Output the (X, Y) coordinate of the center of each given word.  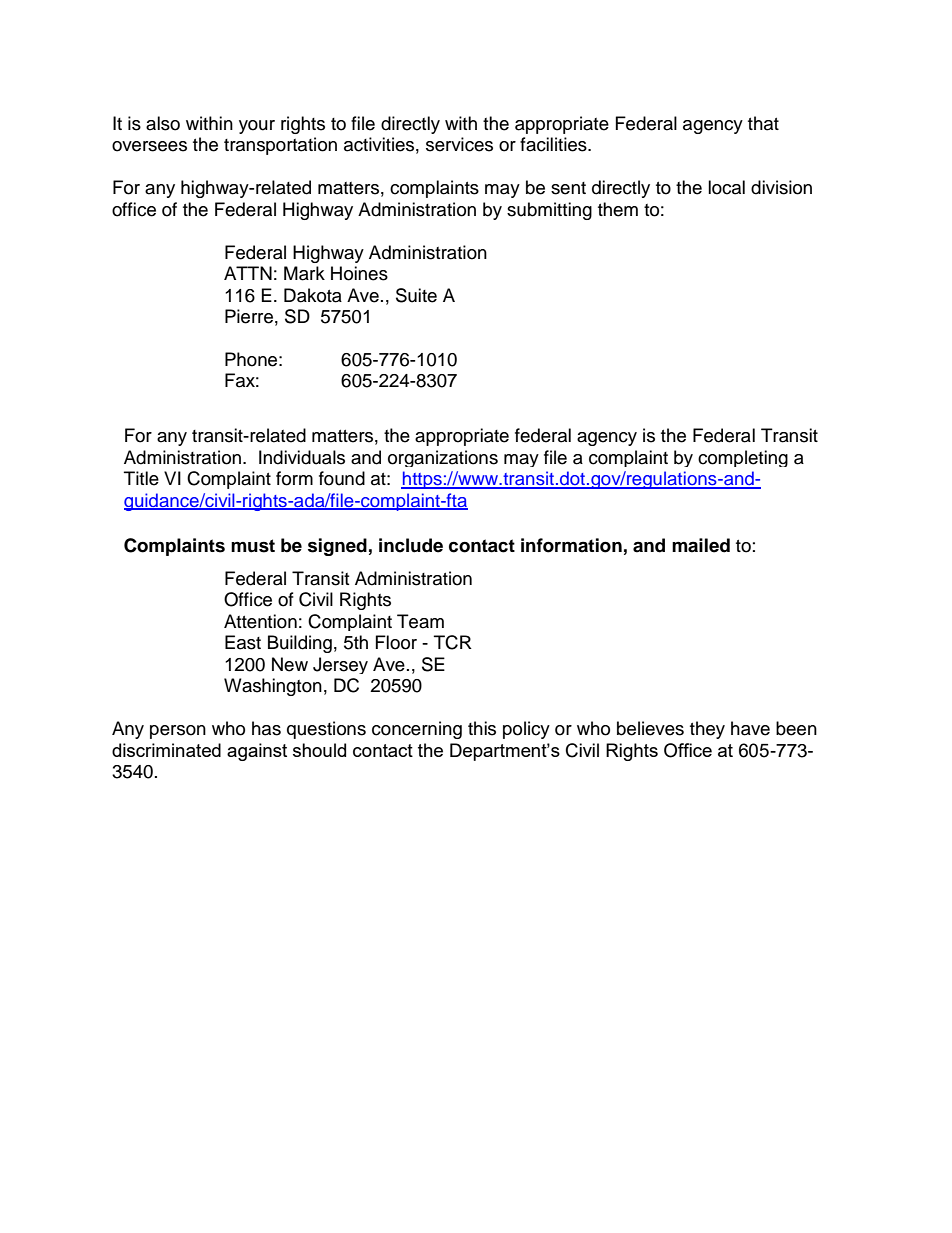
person (178, 732)
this (482, 728)
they (707, 730)
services (459, 144)
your (257, 127)
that (763, 123)
